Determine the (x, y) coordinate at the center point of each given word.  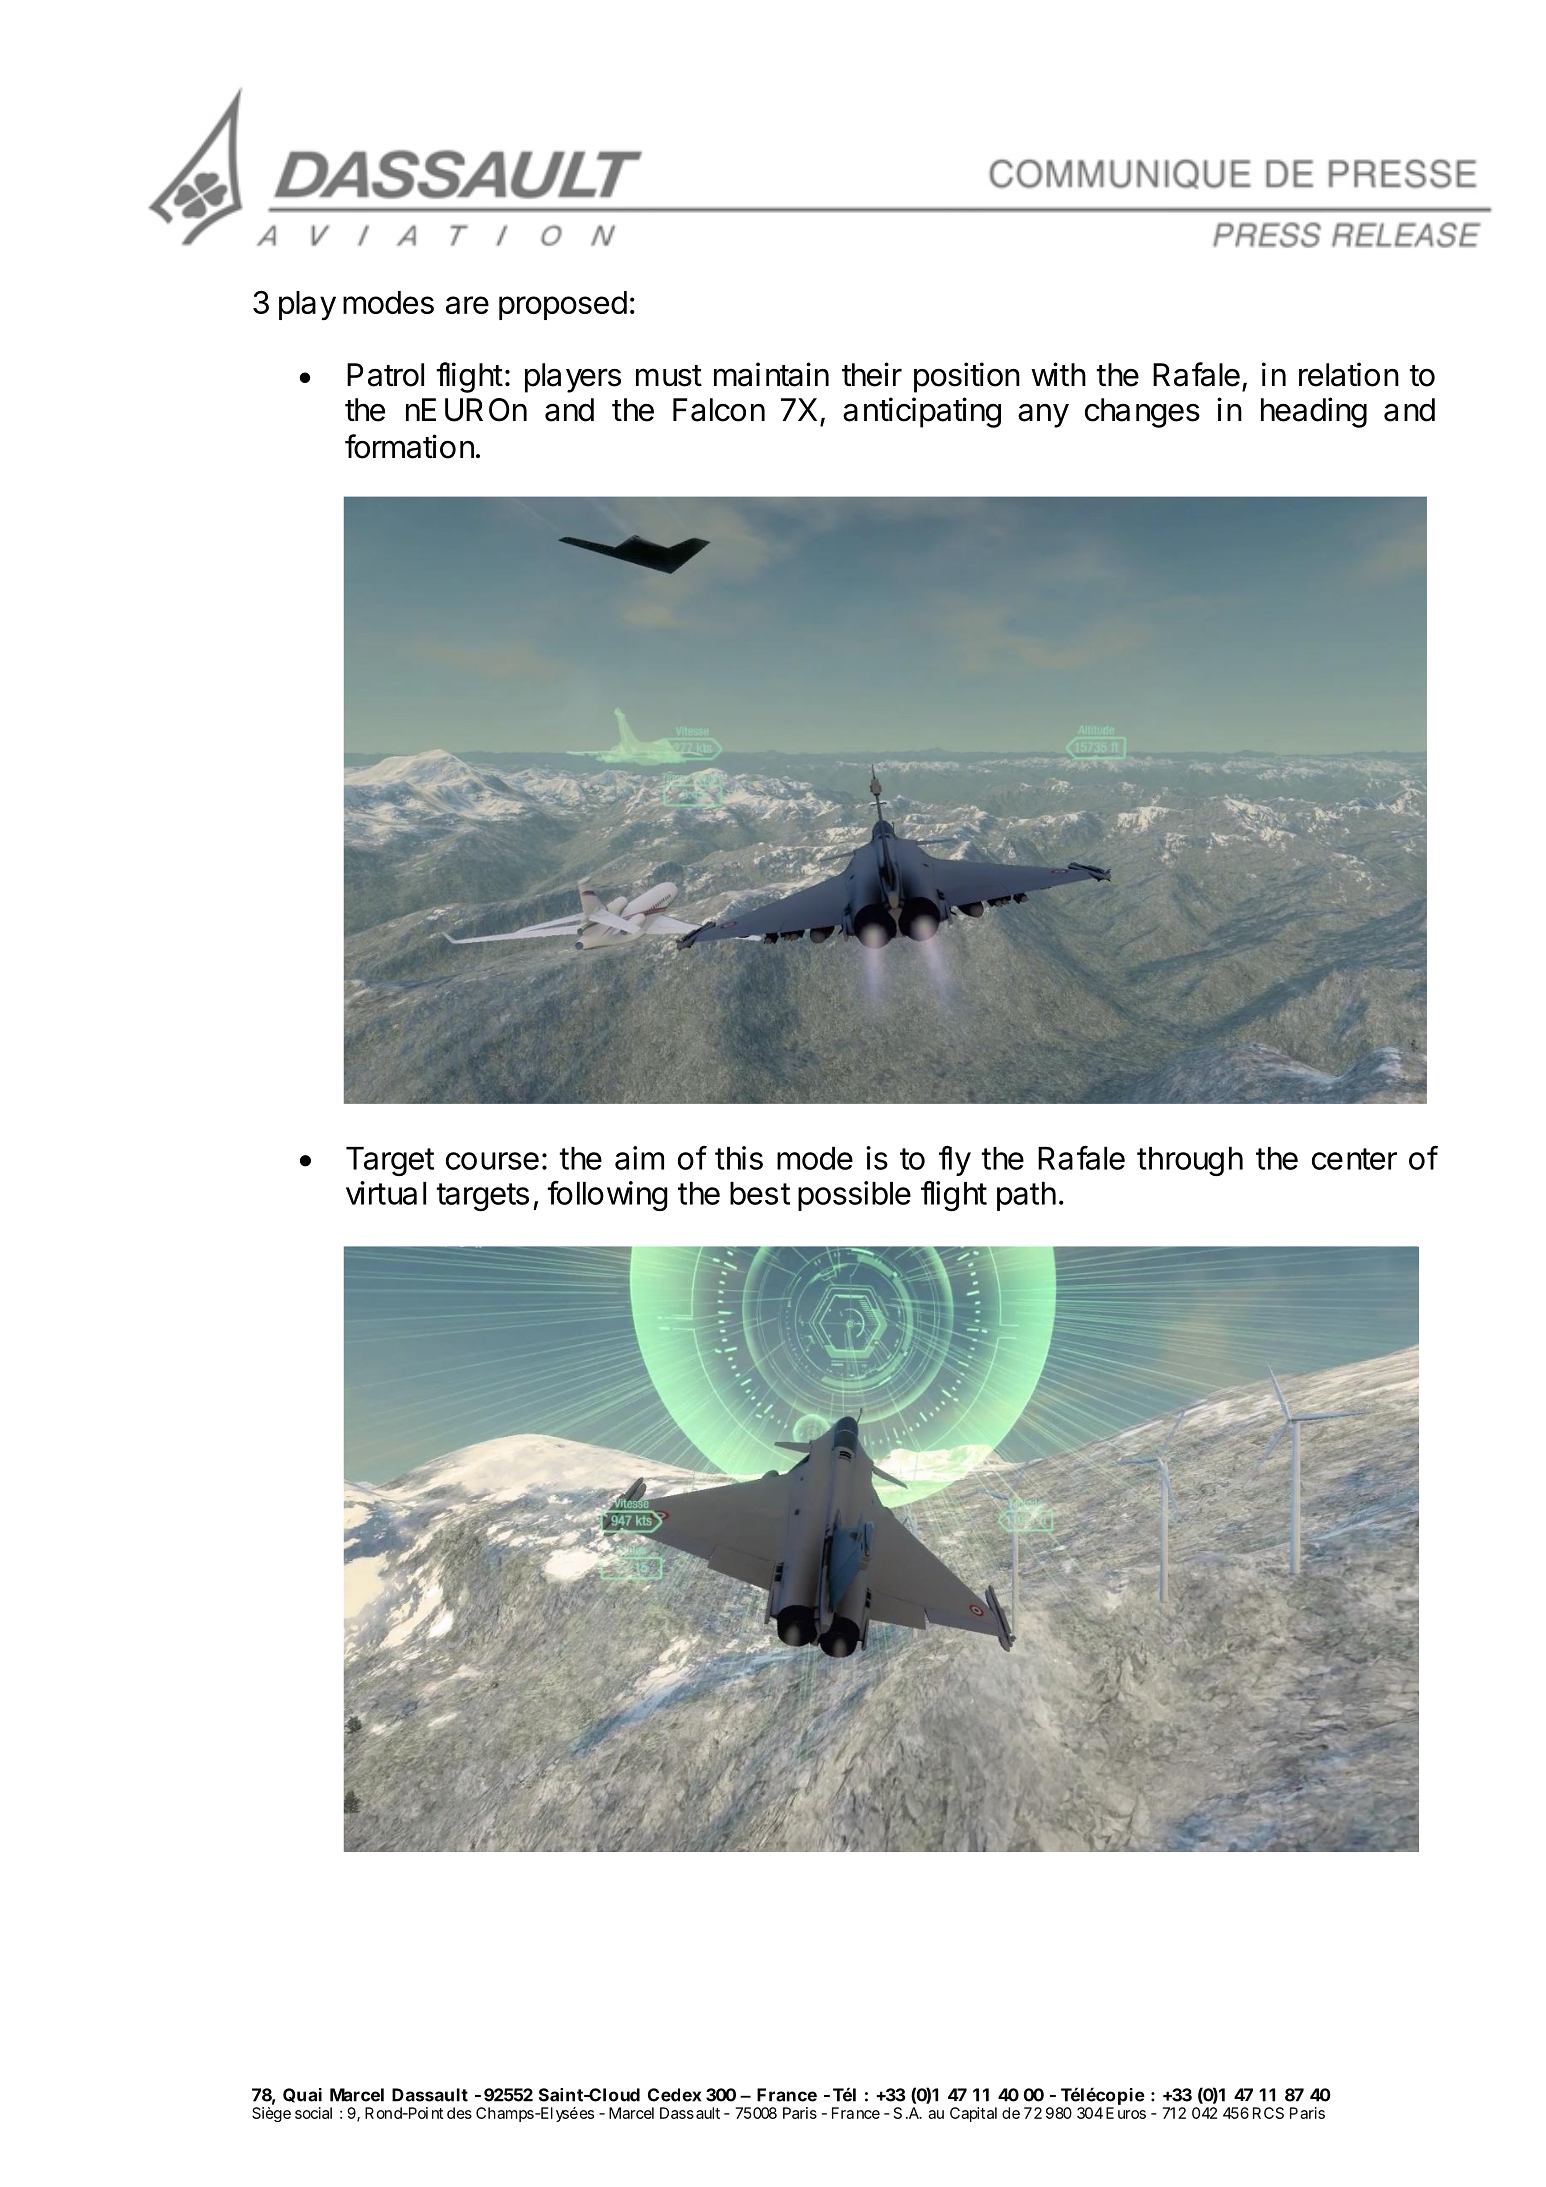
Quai (302, 2095)
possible (854, 1196)
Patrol (385, 375)
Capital (973, 2114)
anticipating (922, 412)
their (872, 374)
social (313, 2113)
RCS (1268, 2113)
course (492, 1161)
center (1354, 1159)
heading (1314, 412)
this (739, 1158)
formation (409, 446)
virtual (386, 1193)
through (1190, 1161)
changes (1142, 413)
